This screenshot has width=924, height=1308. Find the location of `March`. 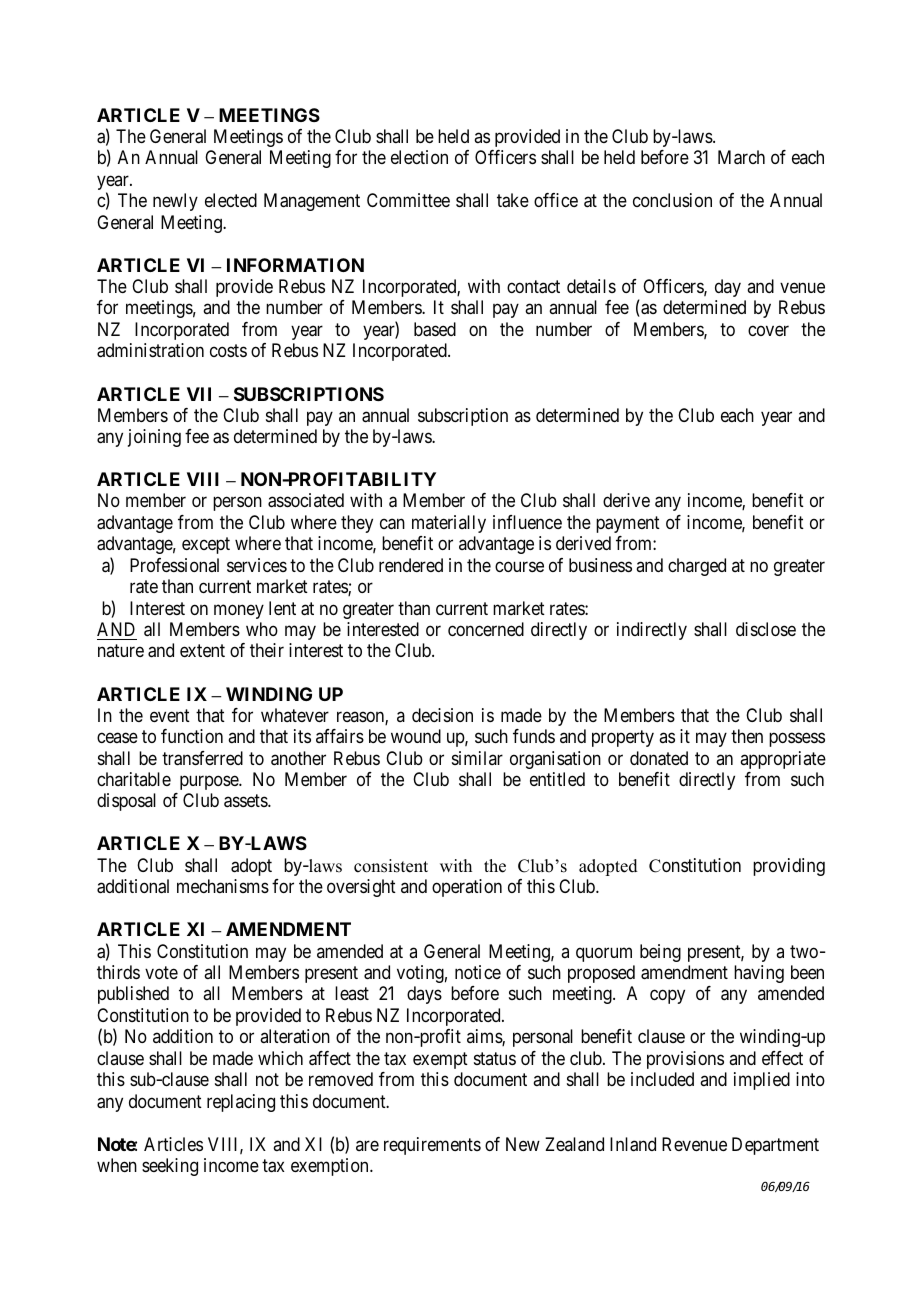

March is located at coordinates (741, 157).
